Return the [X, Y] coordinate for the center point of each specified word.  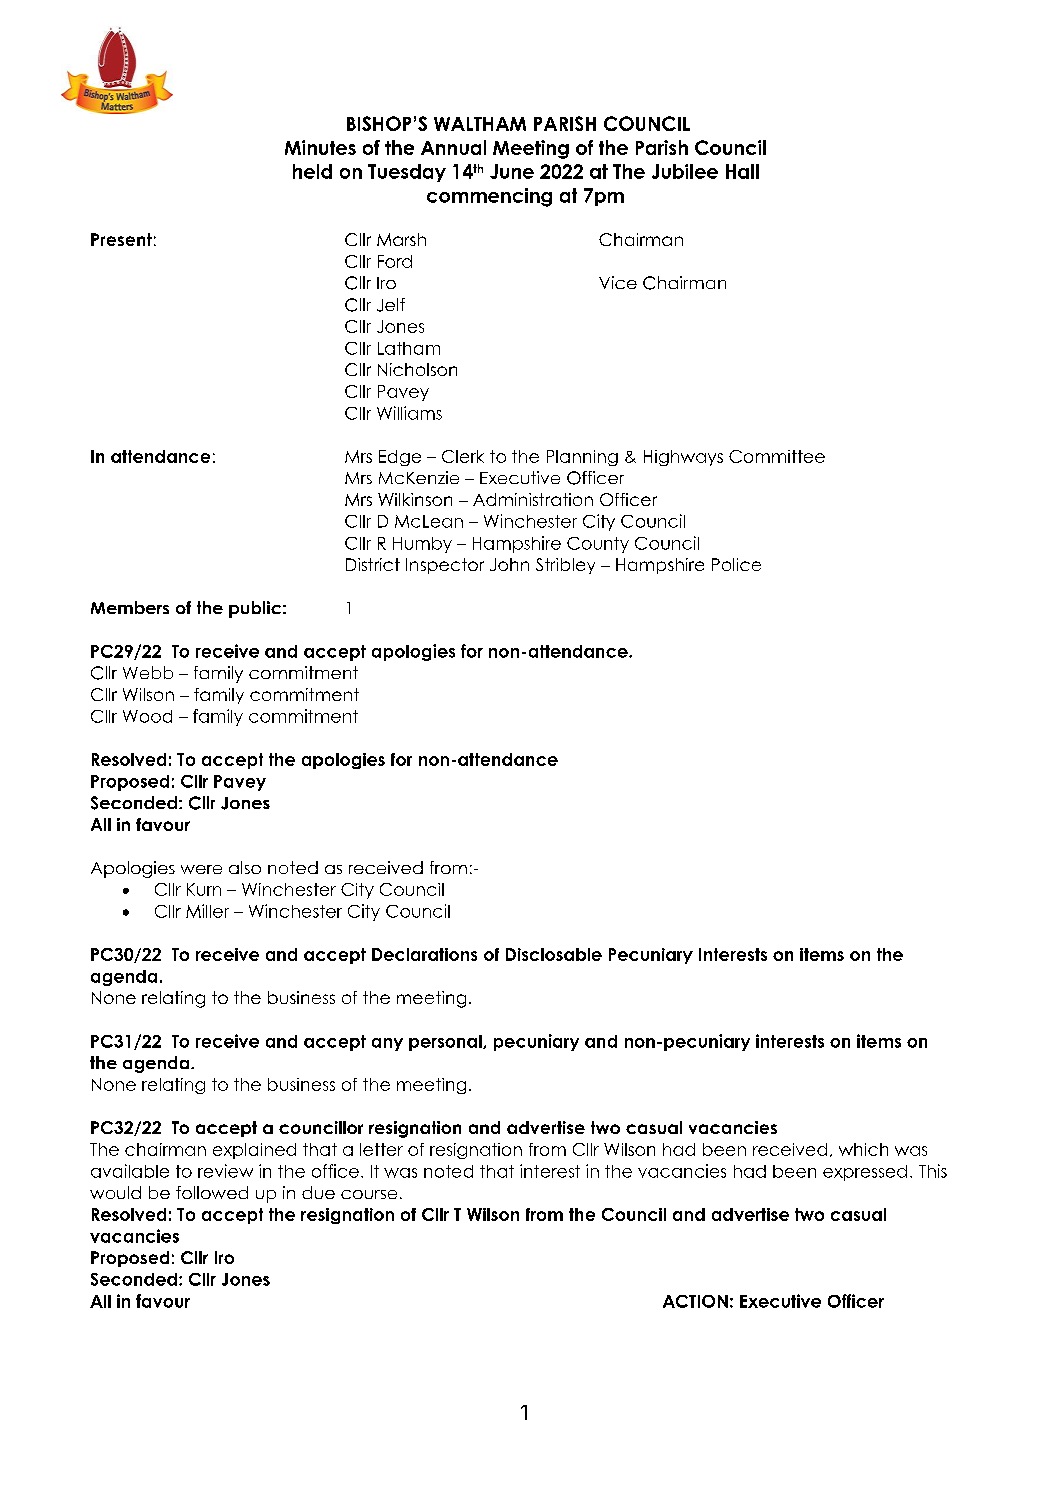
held [312, 171]
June [512, 171]
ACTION [695, 1301]
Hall [742, 171]
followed [212, 1192]
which [863, 1149]
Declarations [424, 954]
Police [736, 564]
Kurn [204, 889]
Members [130, 607]
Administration [533, 499]
